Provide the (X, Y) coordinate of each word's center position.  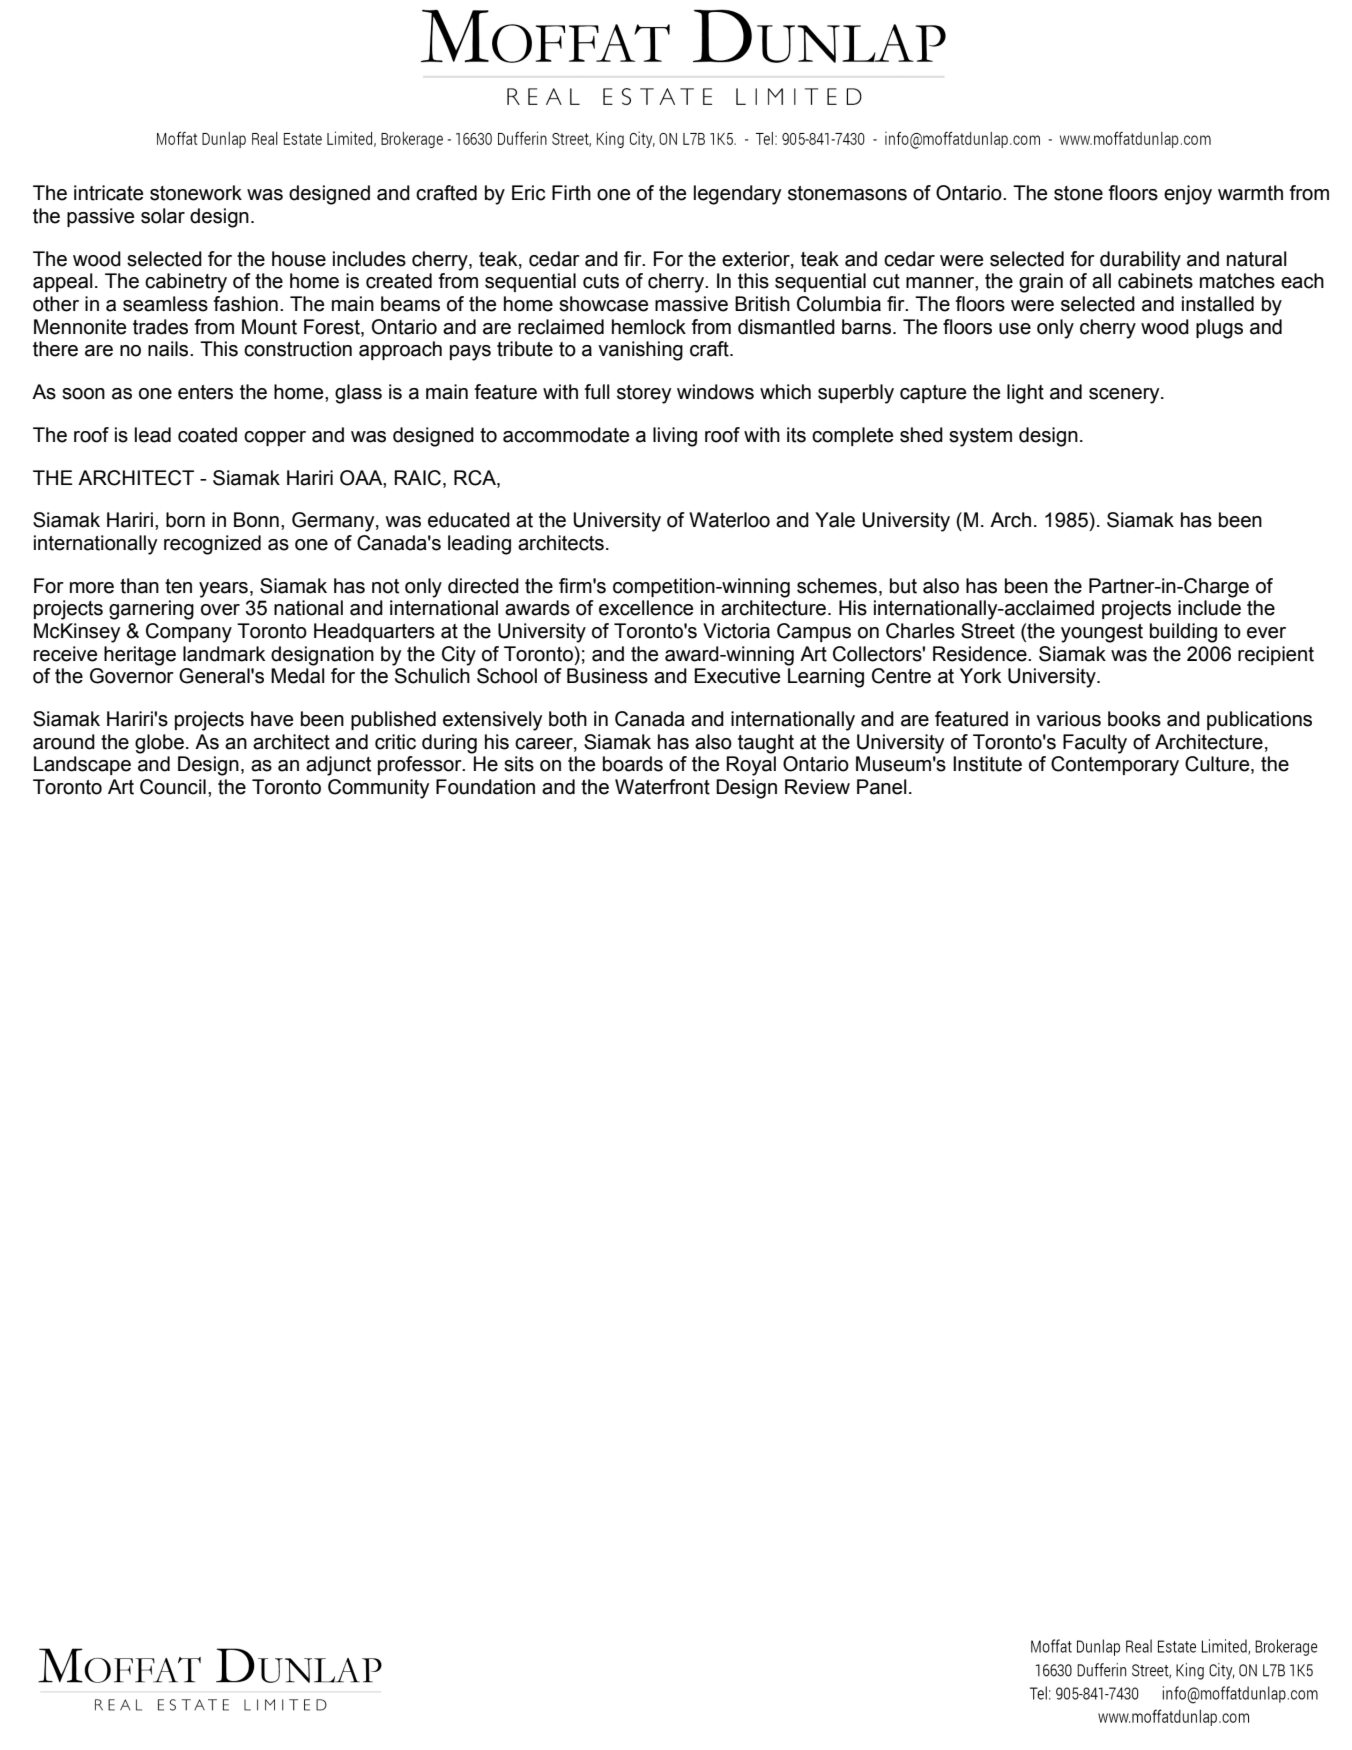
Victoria (736, 631)
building (1183, 633)
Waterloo (729, 520)
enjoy (1188, 195)
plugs (1219, 329)
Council (173, 787)
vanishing (640, 351)
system (980, 437)
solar (163, 216)
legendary (737, 195)
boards (633, 764)
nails (169, 349)
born (185, 520)
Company (189, 633)
